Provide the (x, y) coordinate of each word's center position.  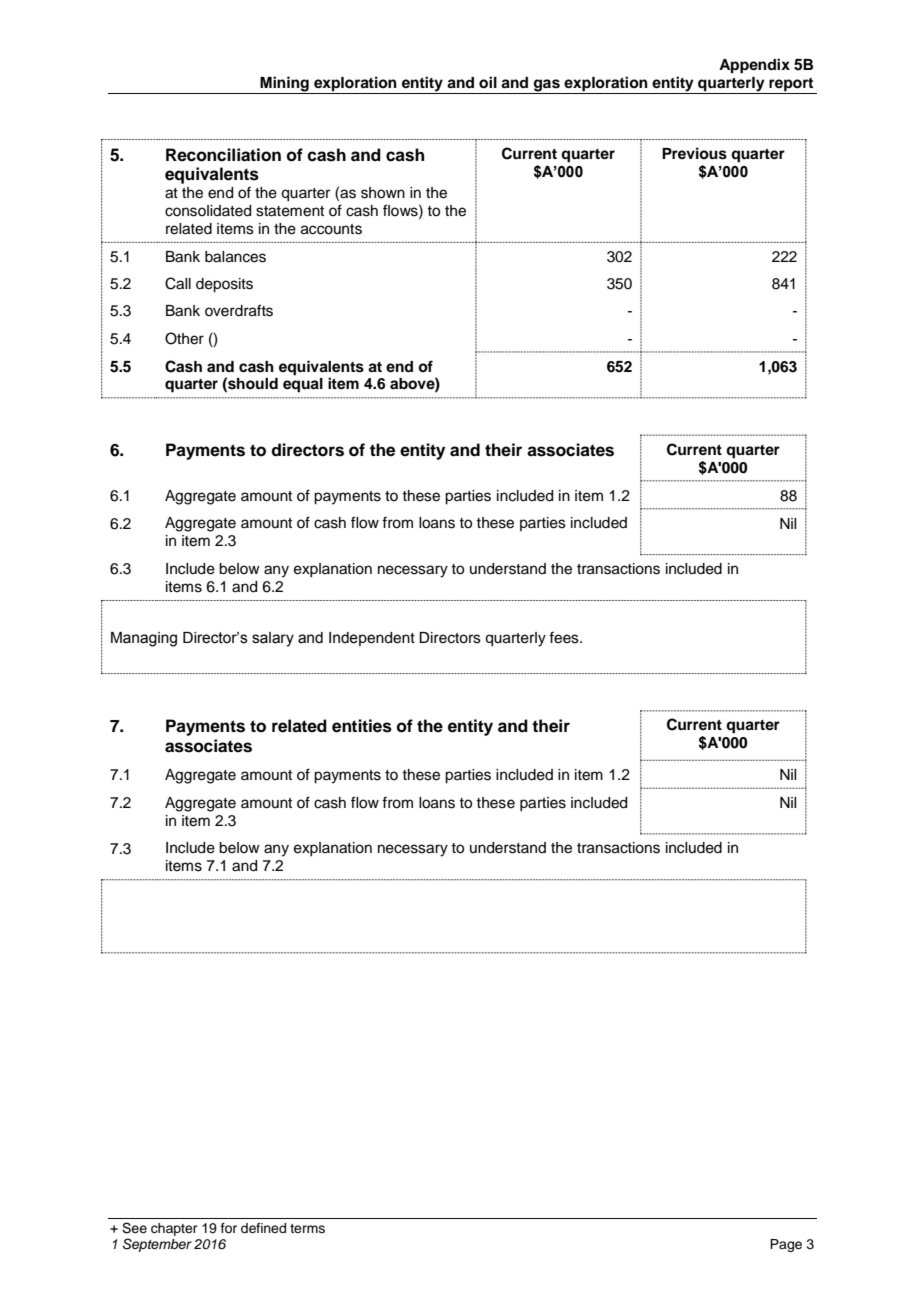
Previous (694, 153)
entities (362, 726)
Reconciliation (223, 155)
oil (488, 82)
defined (263, 1228)
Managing (144, 639)
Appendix (754, 66)
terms (307, 1228)
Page (786, 1245)
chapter (174, 1229)
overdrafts (239, 310)
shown (383, 193)
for (229, 1228)
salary (273, 639)
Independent (372, 639)
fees (565, 637)
